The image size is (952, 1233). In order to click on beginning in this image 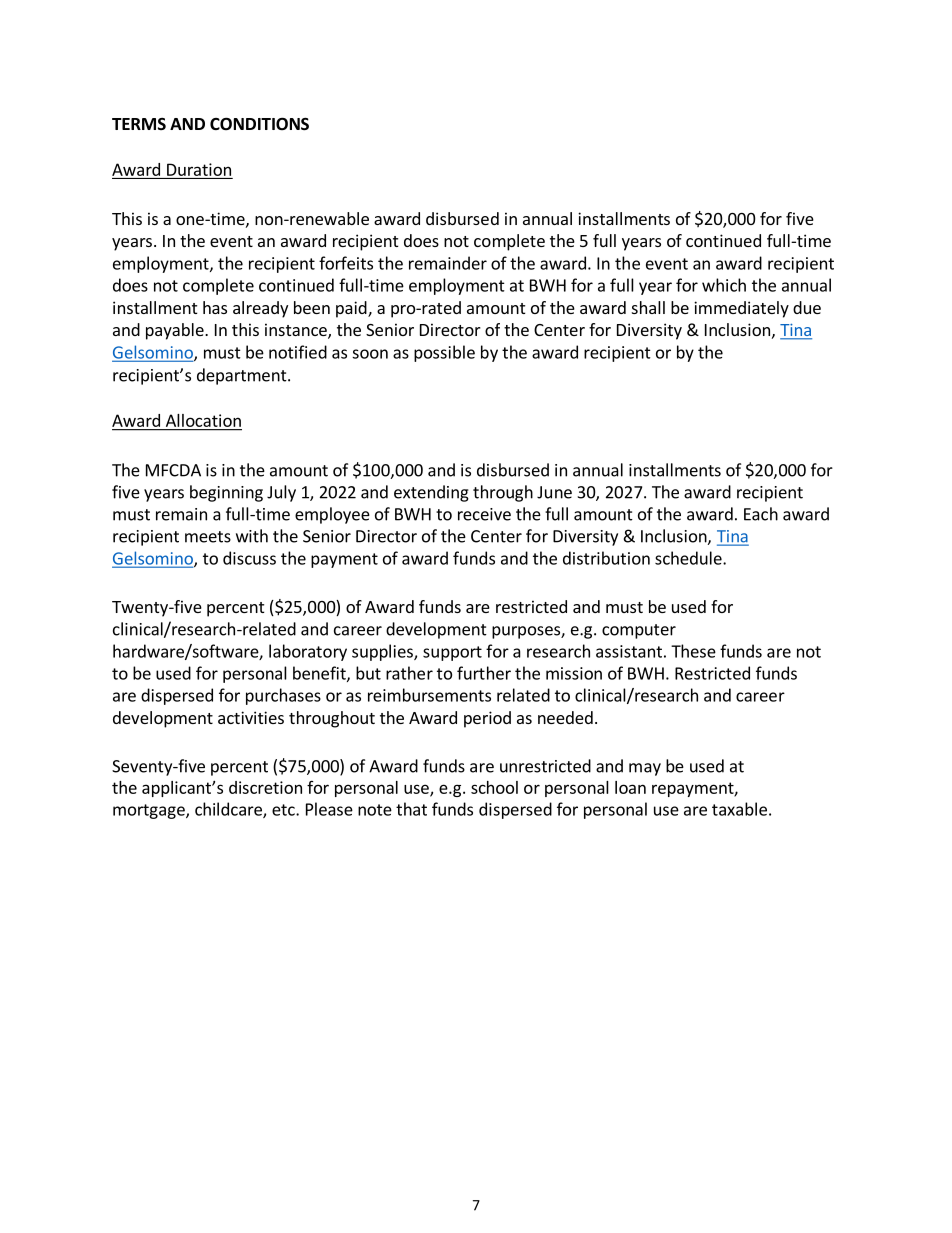, I will do `click(226, 493)`.
